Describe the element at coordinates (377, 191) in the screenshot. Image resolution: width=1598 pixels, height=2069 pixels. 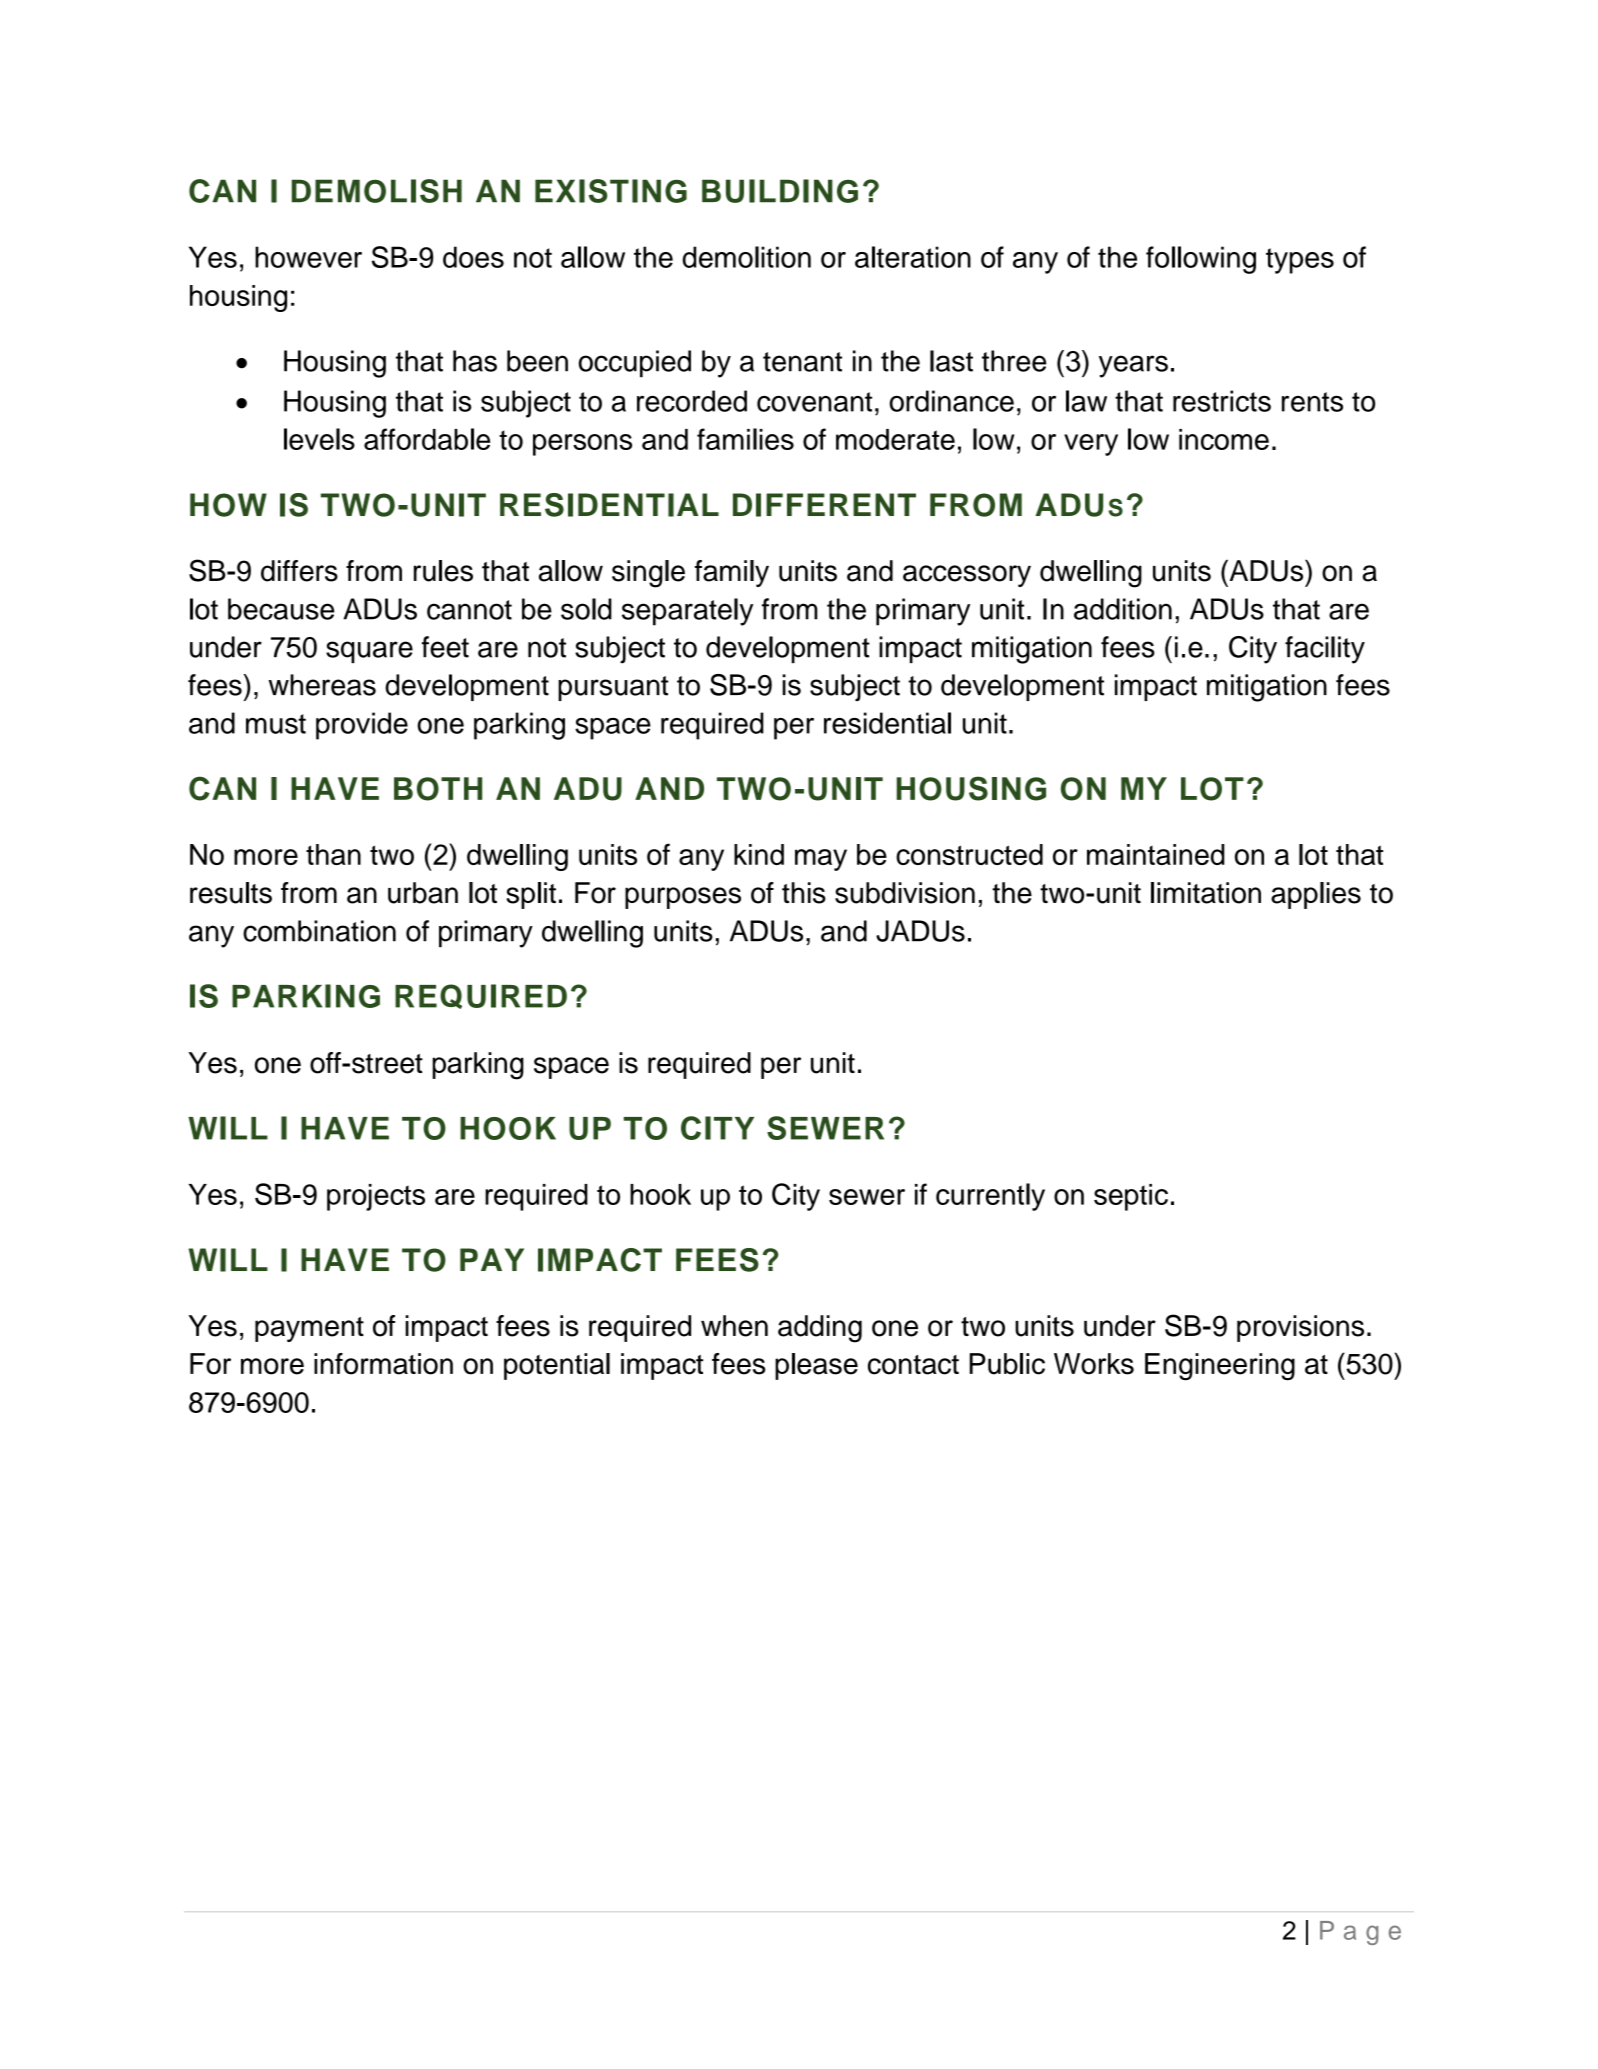
I see `DEMOLISH` at that location.
